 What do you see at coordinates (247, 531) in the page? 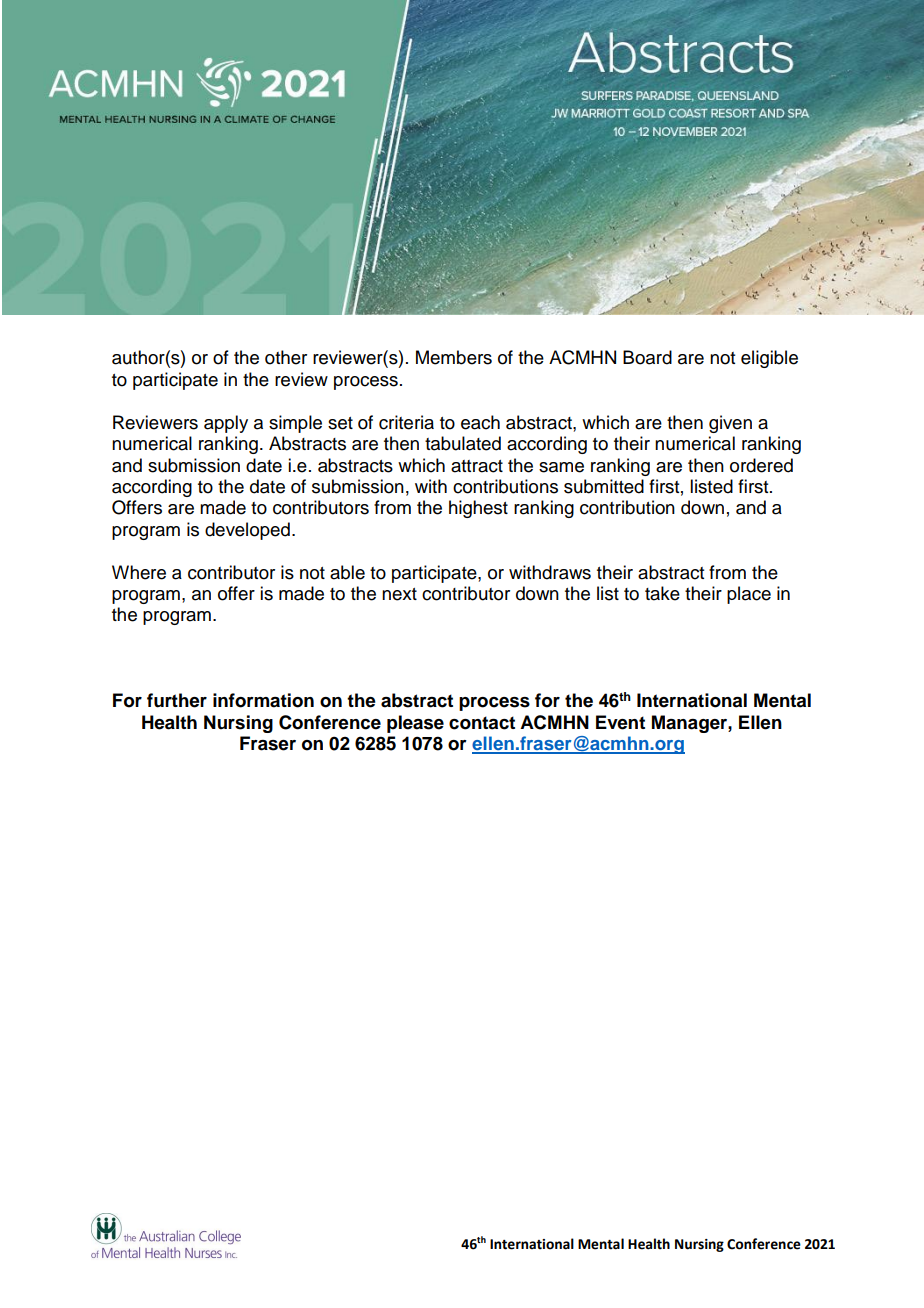
I see `developed` at bounding box center [247, 531].
